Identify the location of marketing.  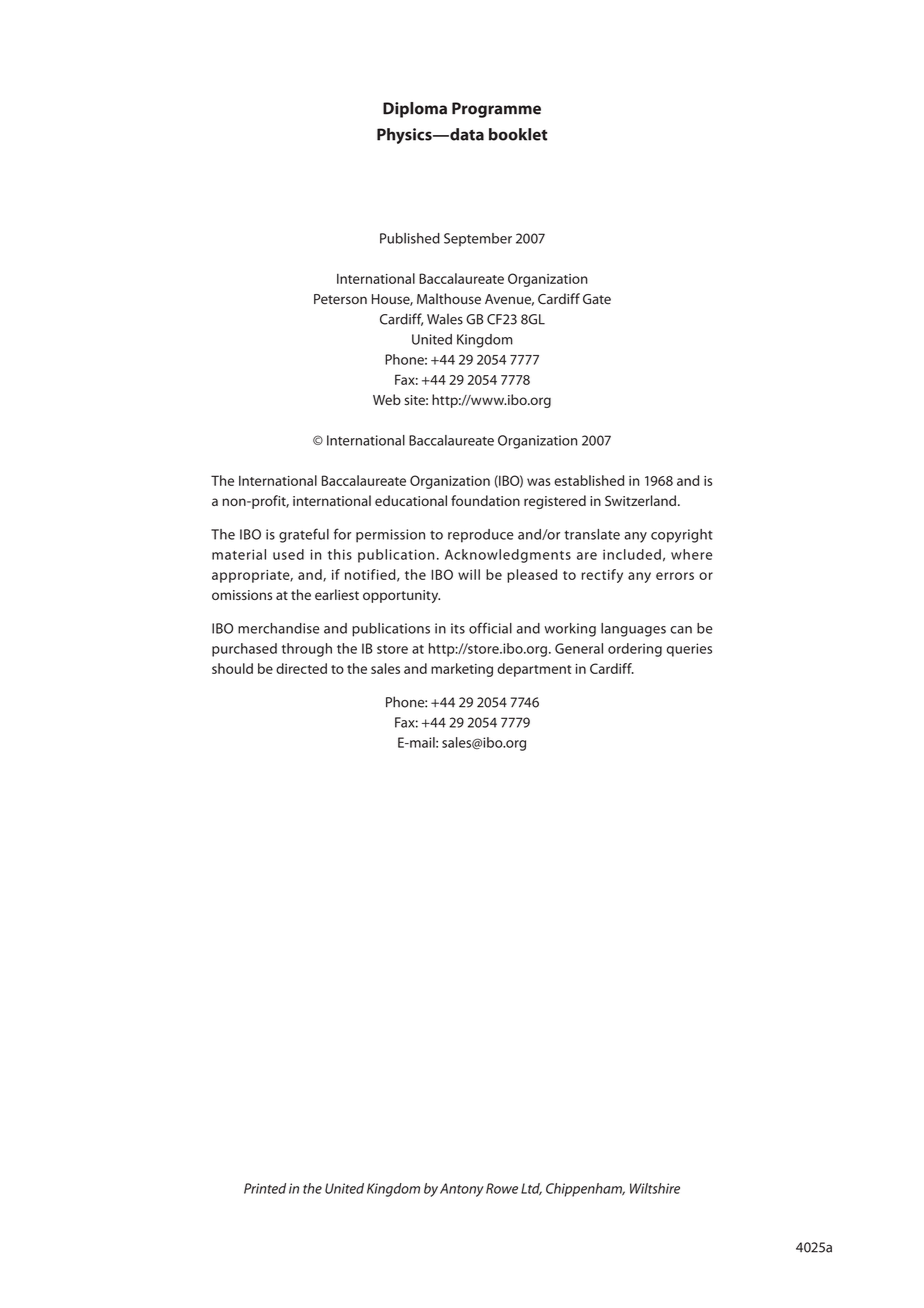
(462, 670).
